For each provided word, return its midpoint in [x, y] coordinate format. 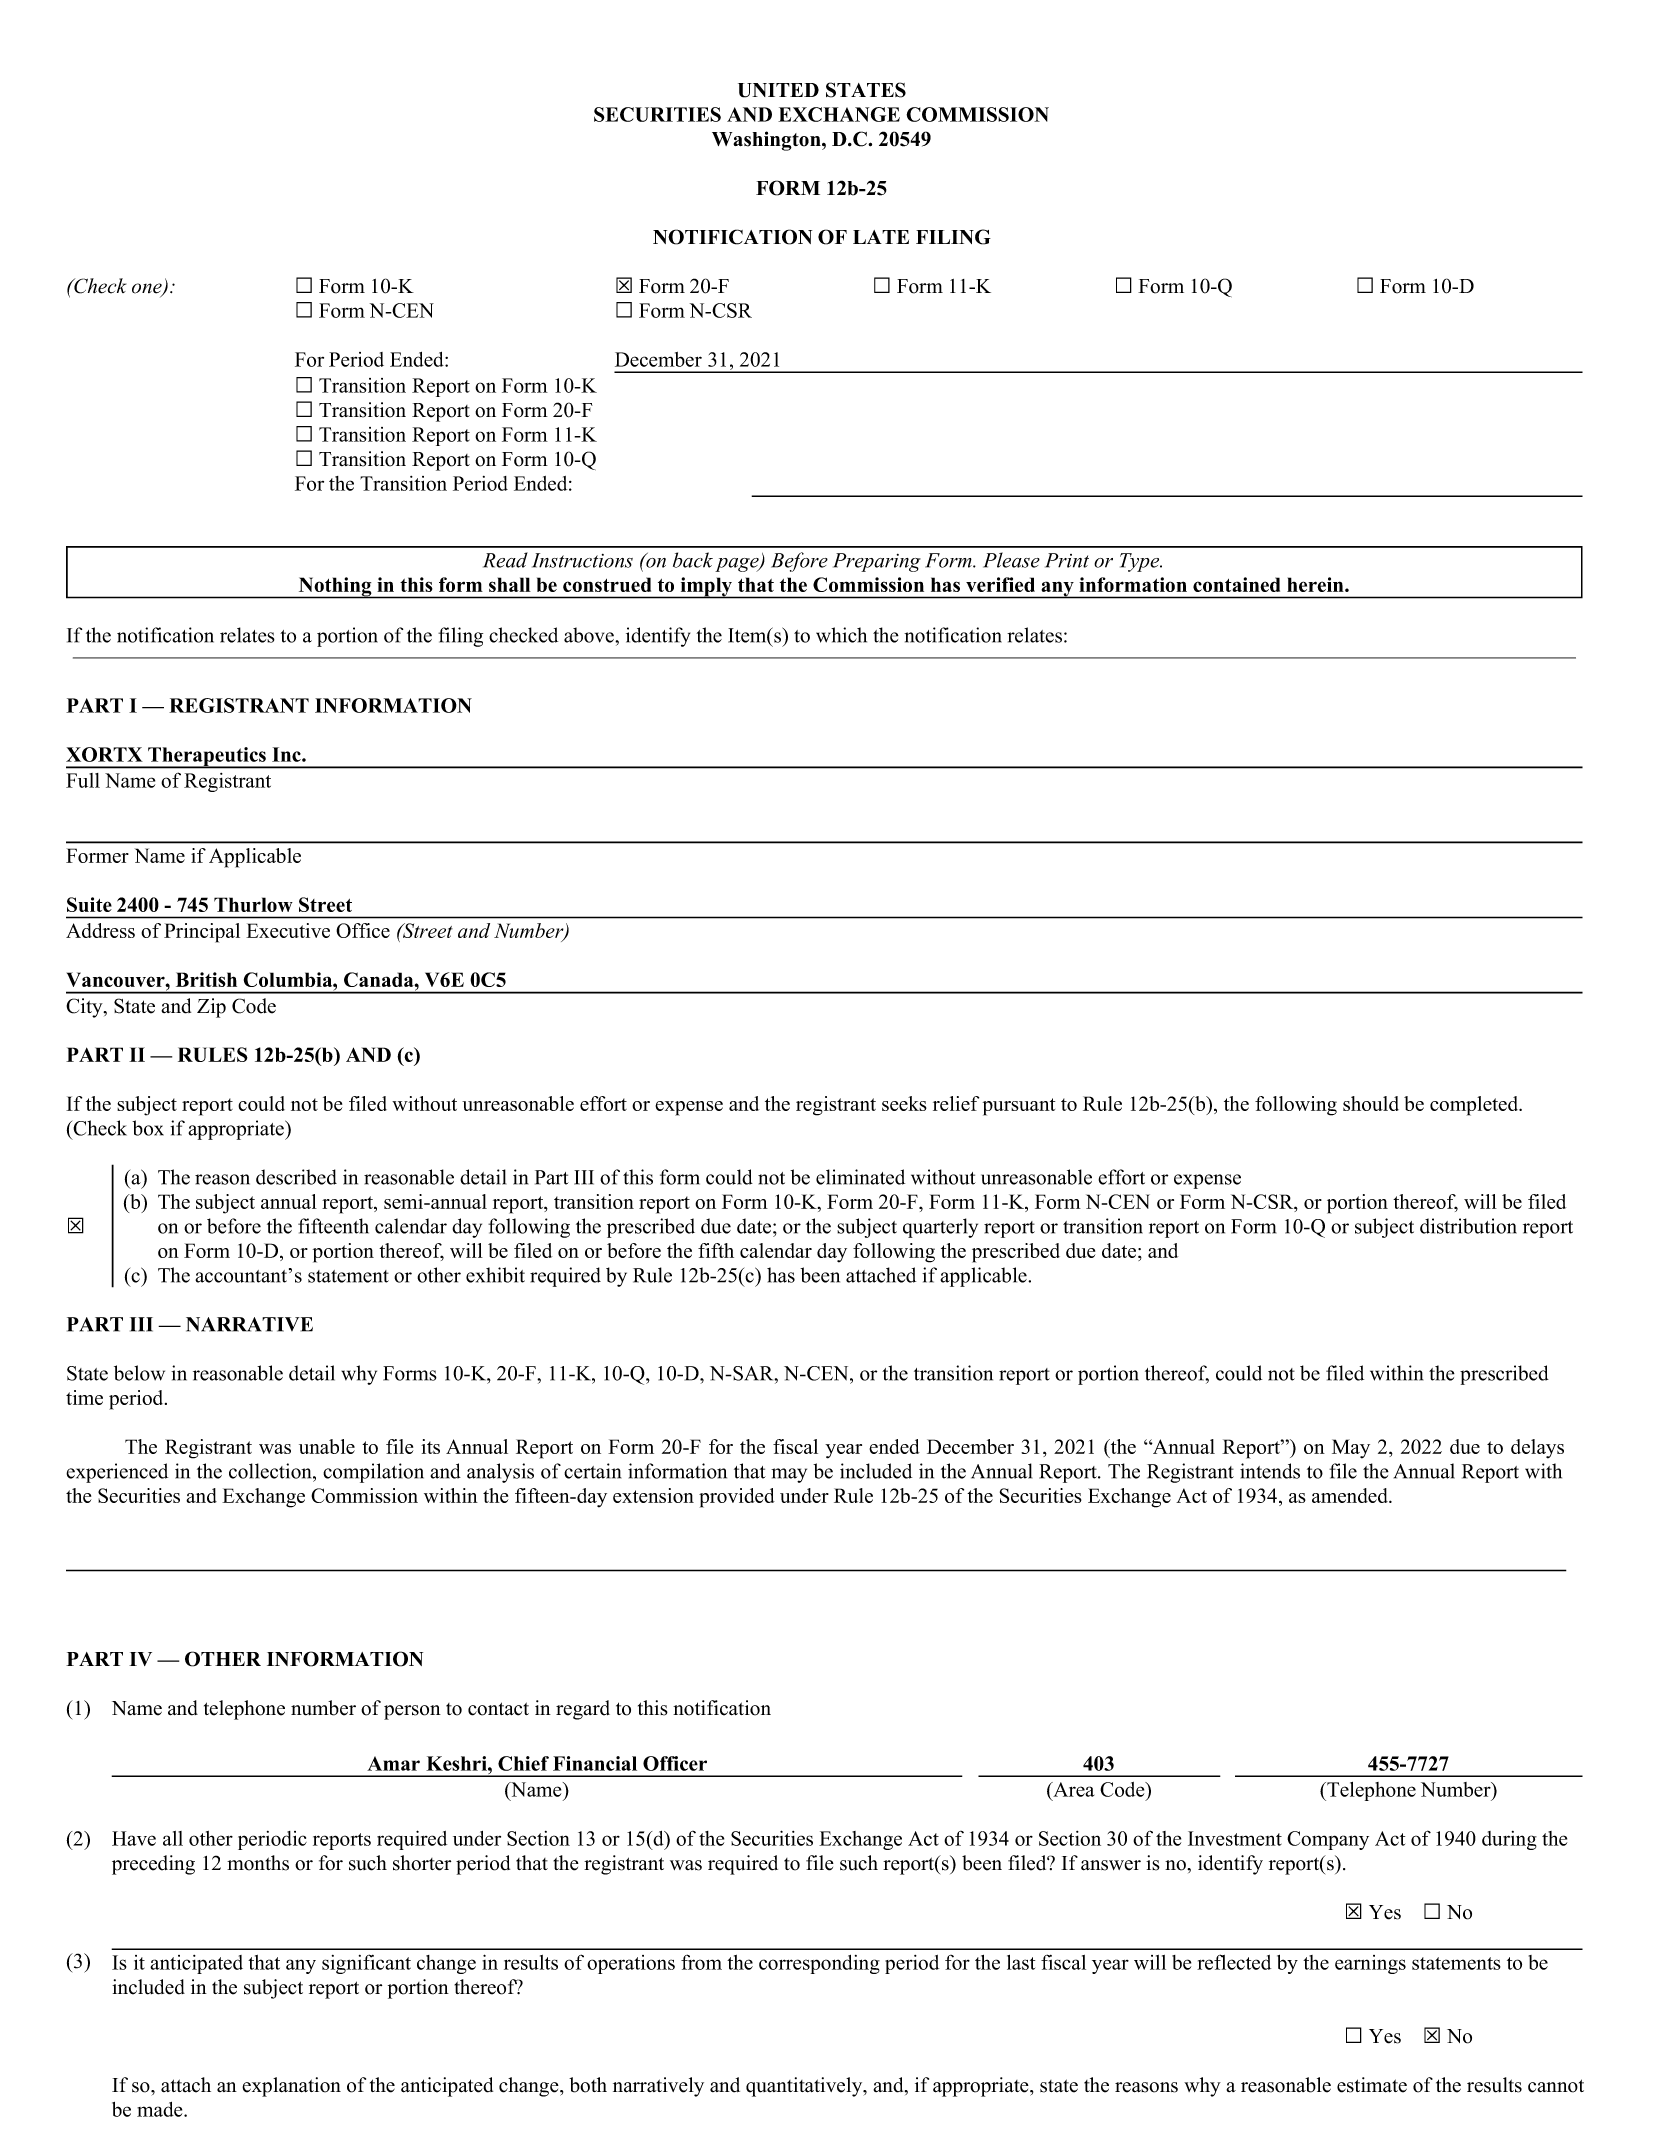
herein [1316, 584]
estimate [1372, 2085]
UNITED [778, 90]
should [1371, 1103]
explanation [291, 2087]
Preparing [877, 562]
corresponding [819, 1964]
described [296, 1177]
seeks [904, 1103]
